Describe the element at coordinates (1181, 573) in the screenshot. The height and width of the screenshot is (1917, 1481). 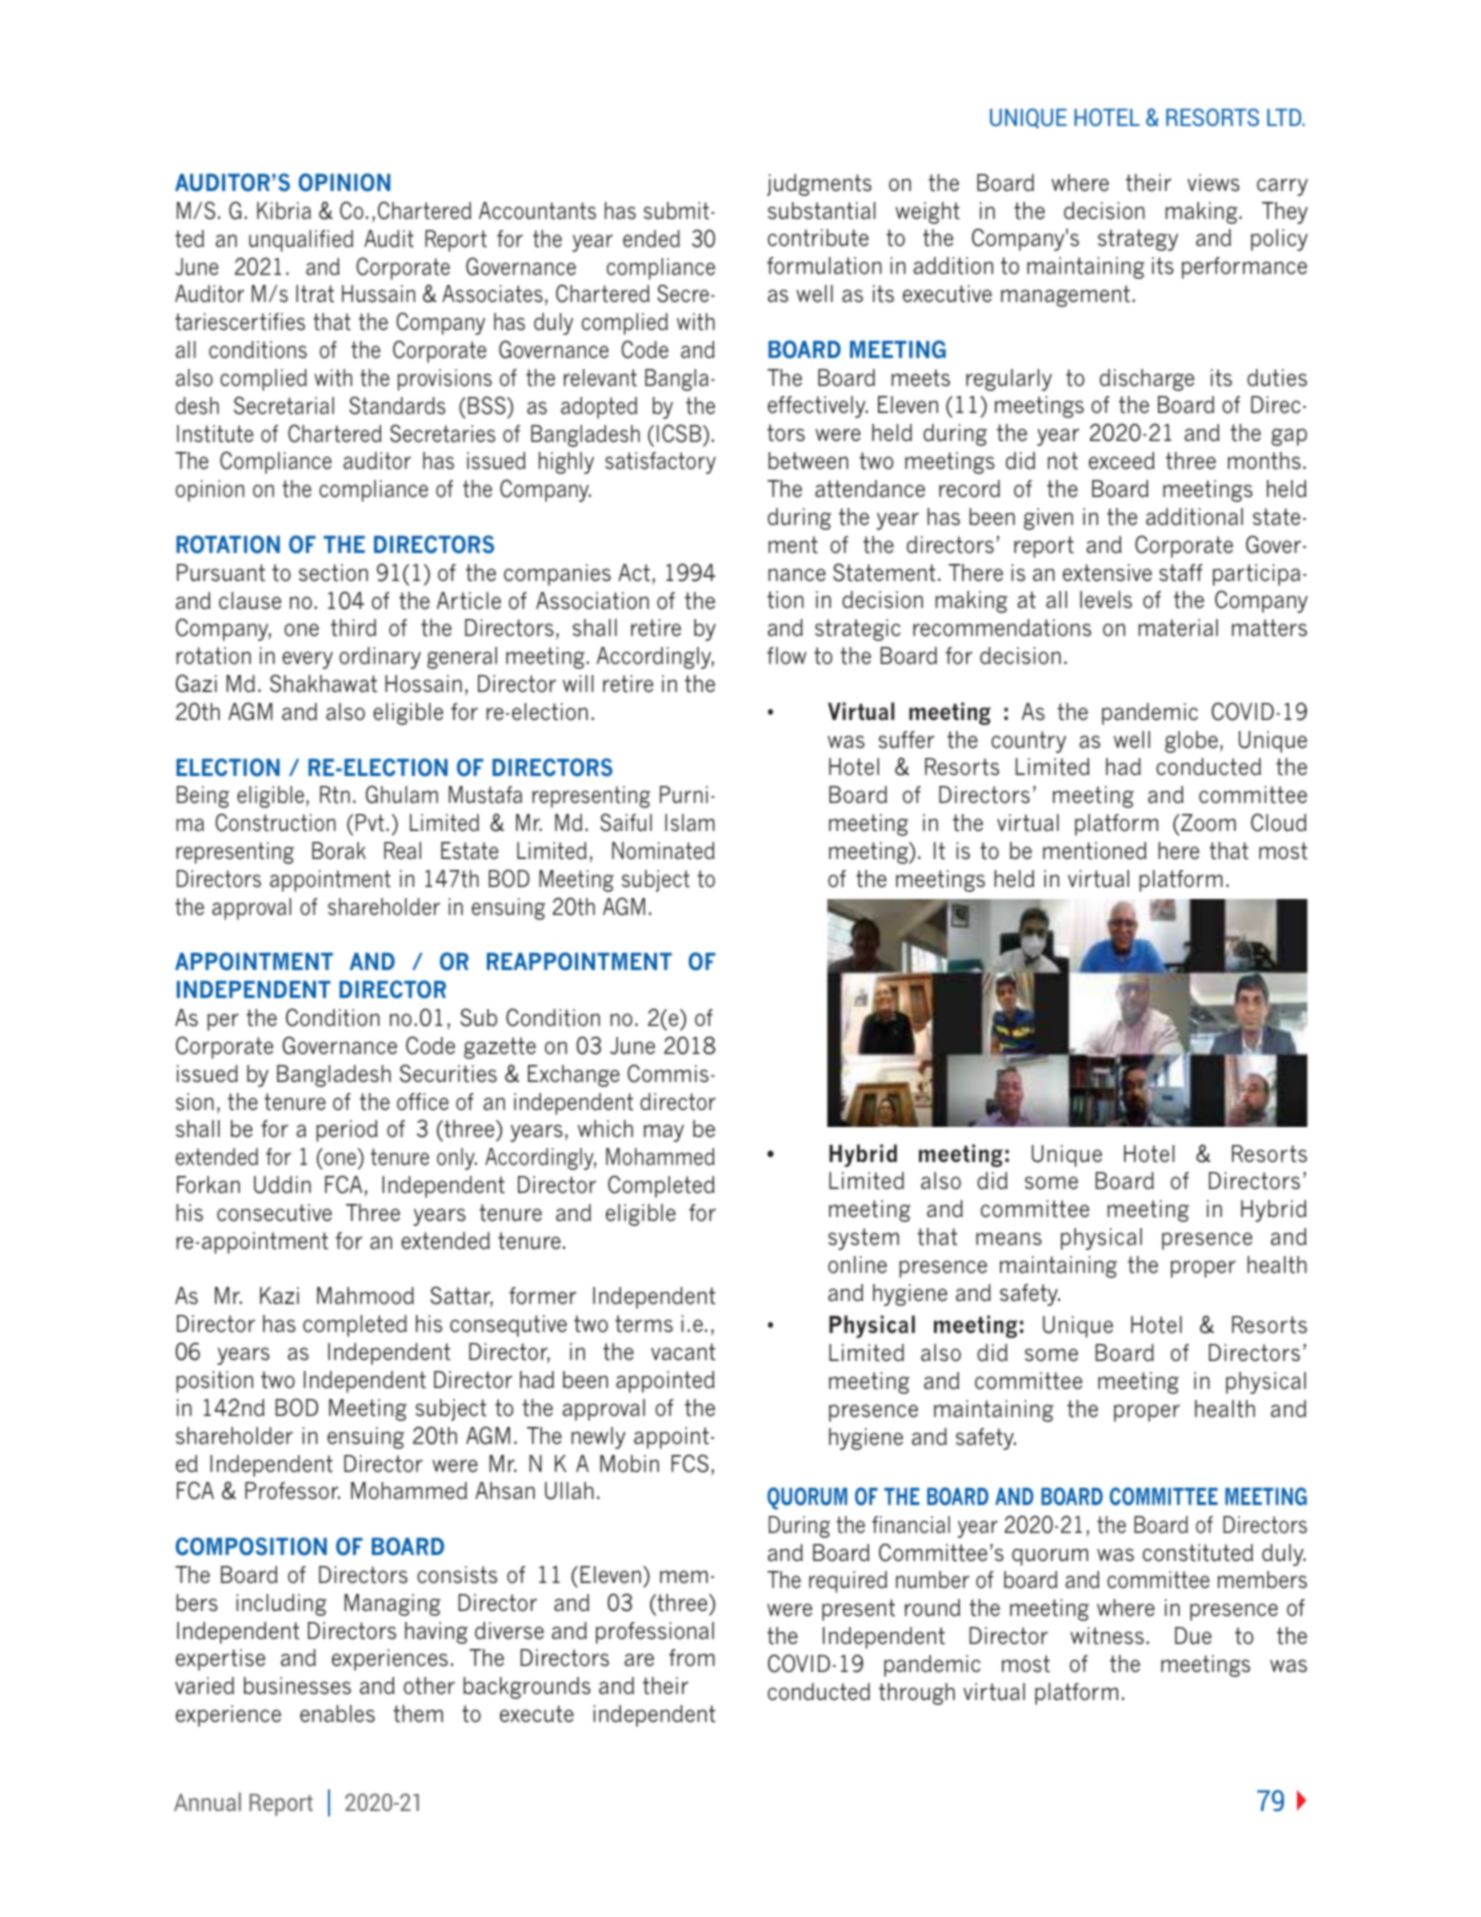
I see `staff` at that location.
